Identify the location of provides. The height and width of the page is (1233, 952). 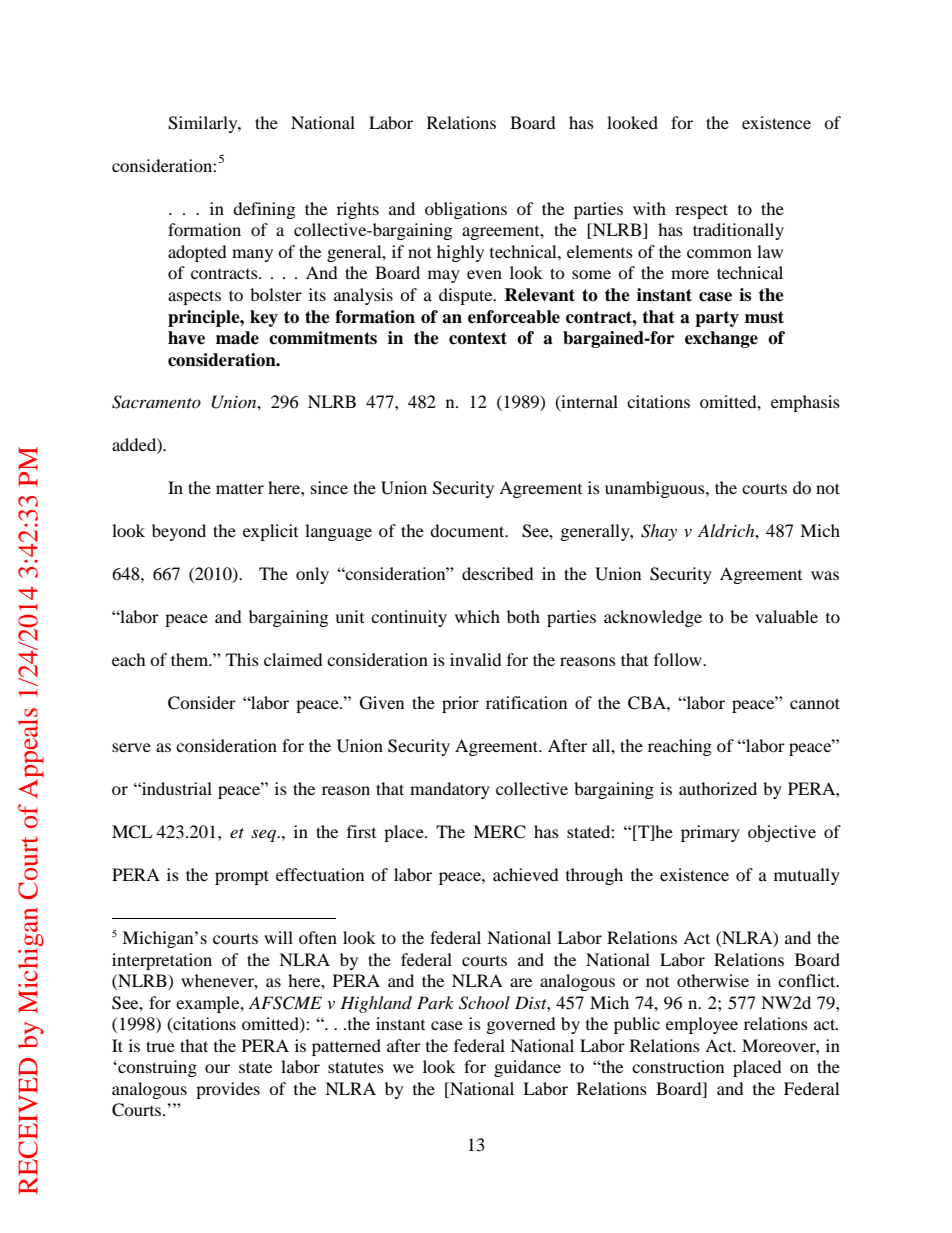
(228, 1090).
